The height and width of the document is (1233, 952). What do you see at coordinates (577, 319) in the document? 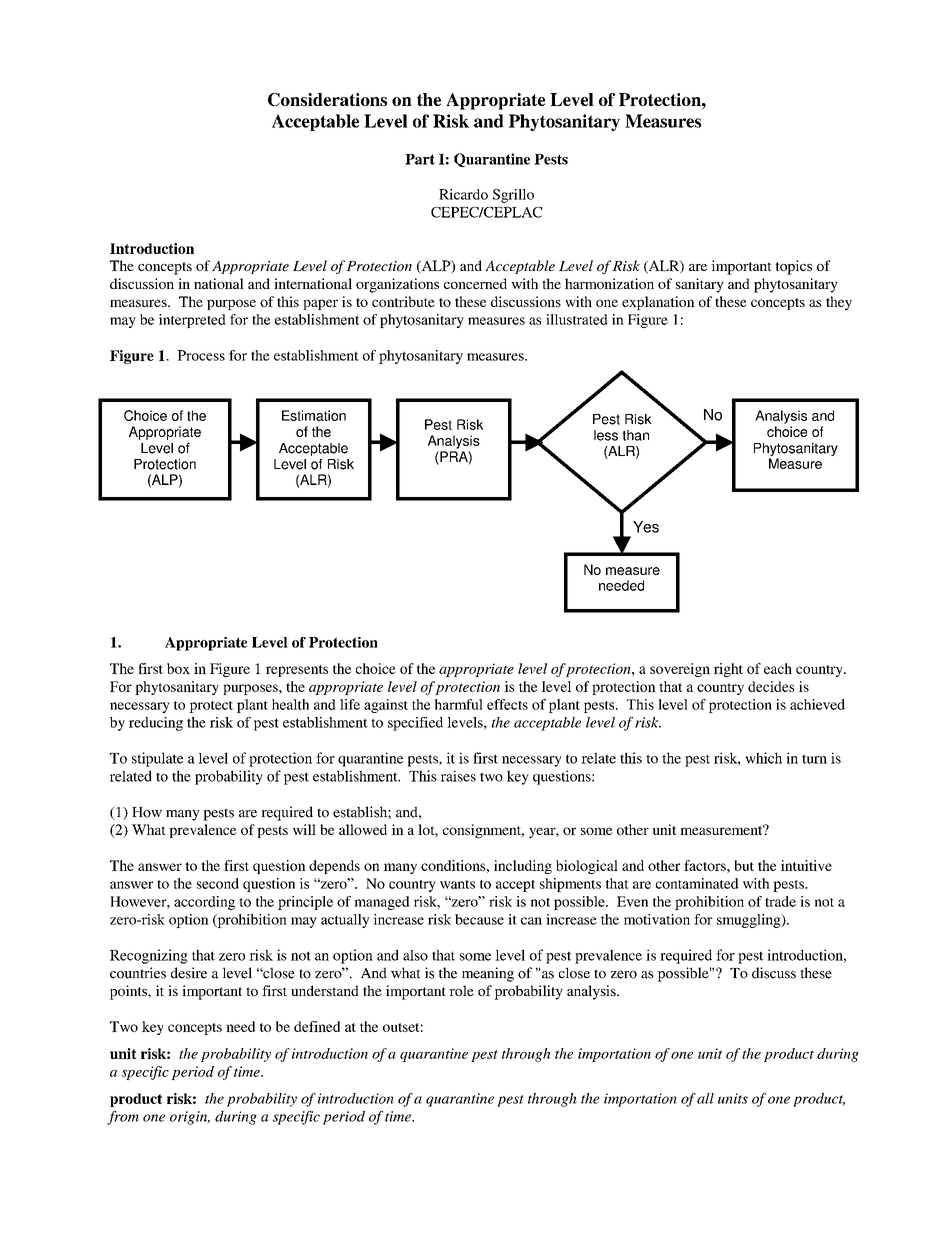
I see `illustrated` at bounding box center [577, 319].
